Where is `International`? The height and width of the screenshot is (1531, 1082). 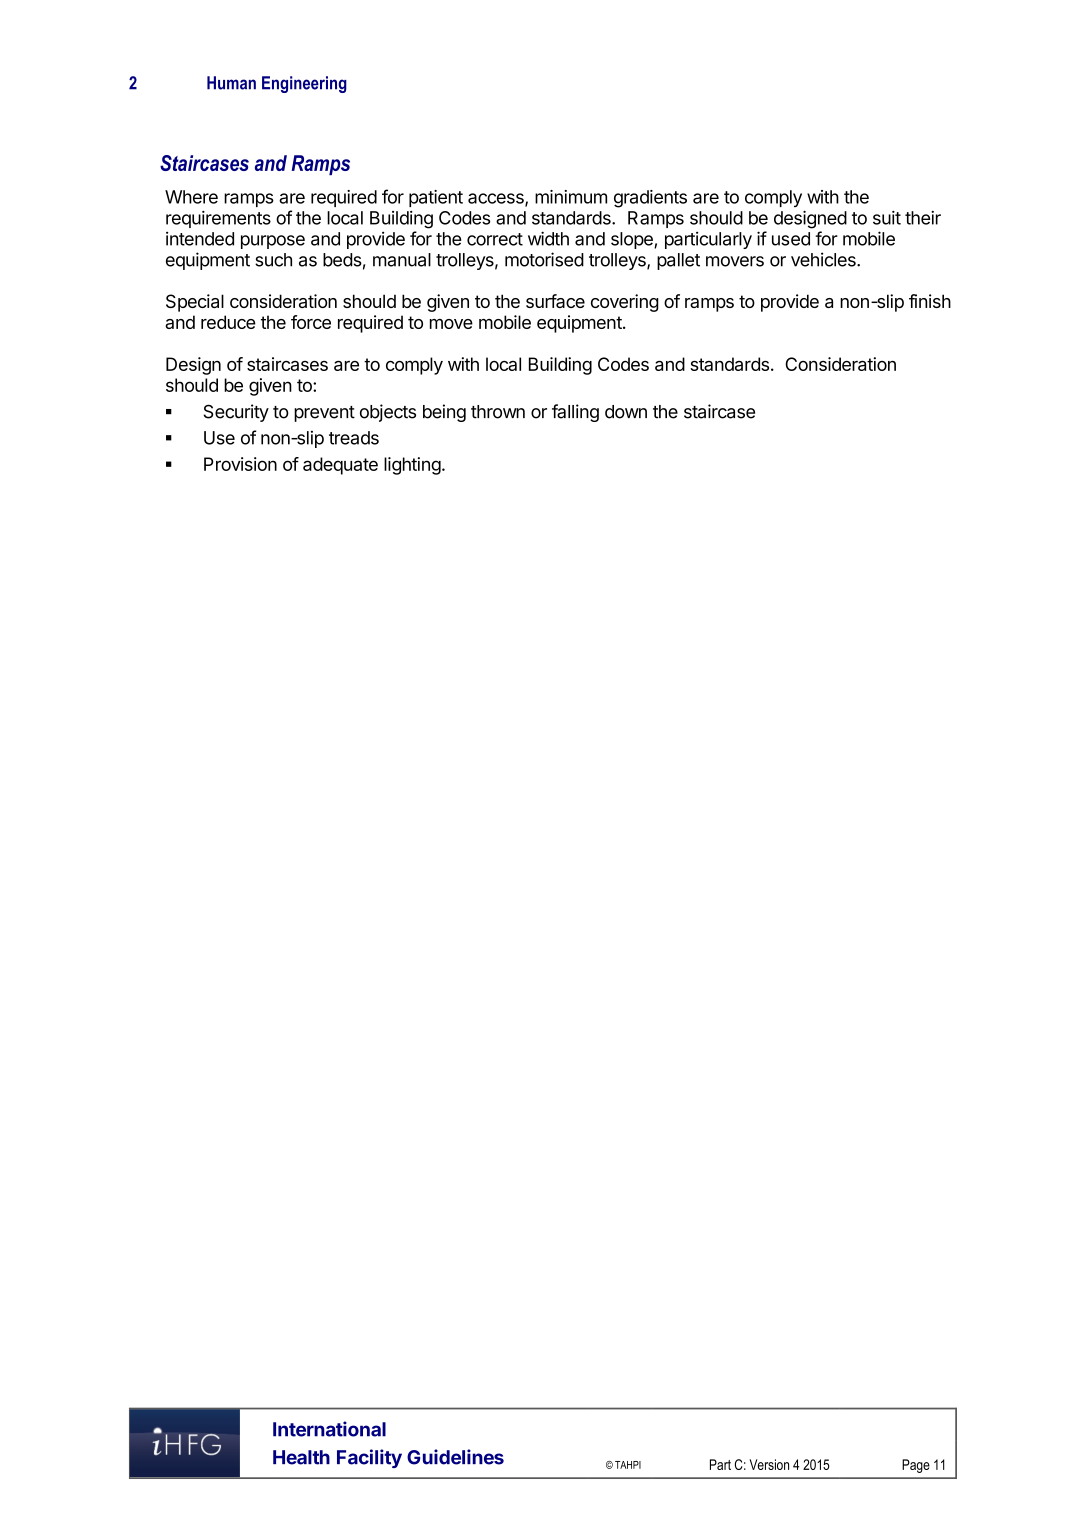 International is located at coordinates (329, 1429).
